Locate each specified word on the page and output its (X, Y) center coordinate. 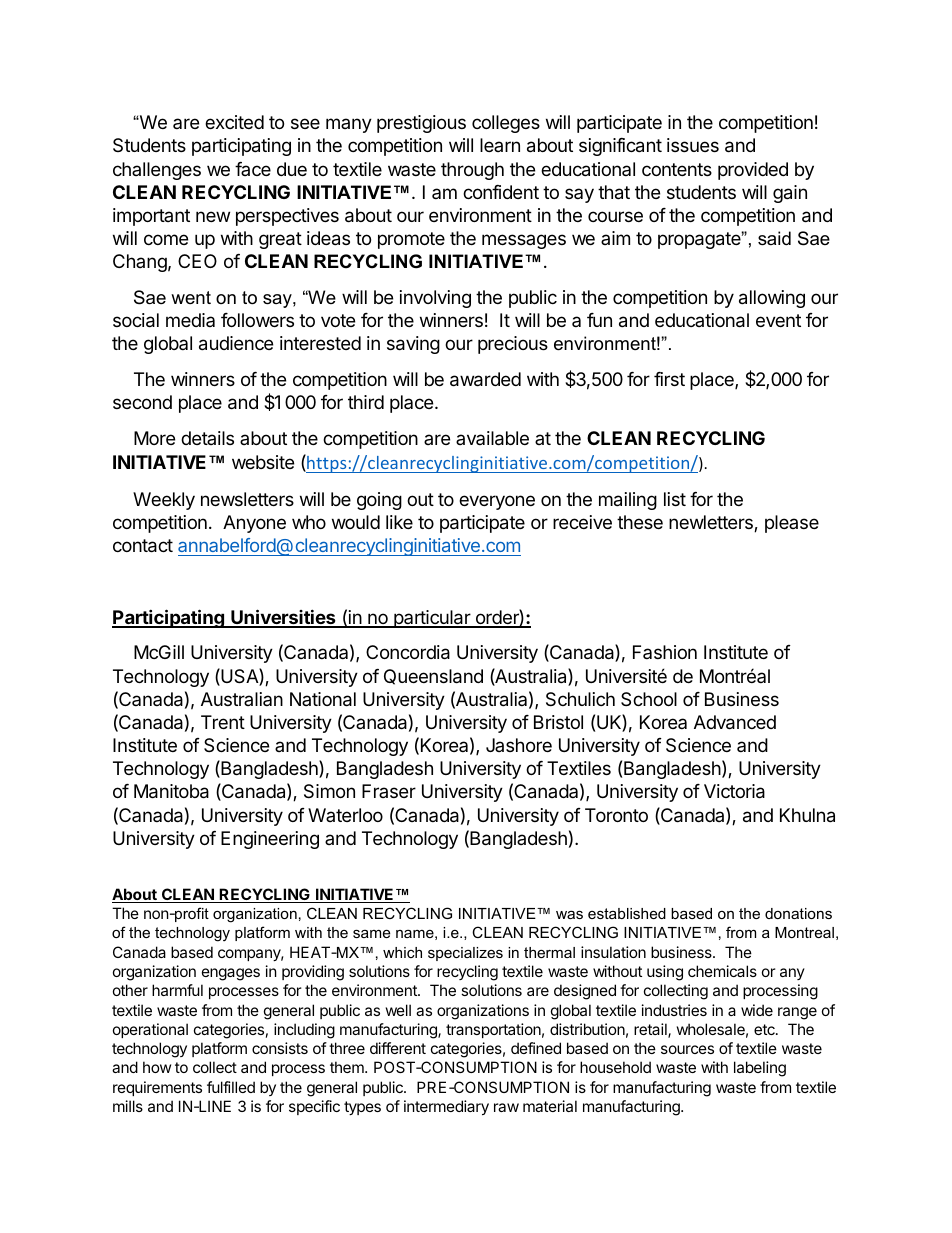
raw (506, 1107)
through (472, 171)
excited (234, 122)
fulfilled (231, 1087)
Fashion (665, 652)
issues (693, 145)
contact (143, 546)
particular (432, 619)
